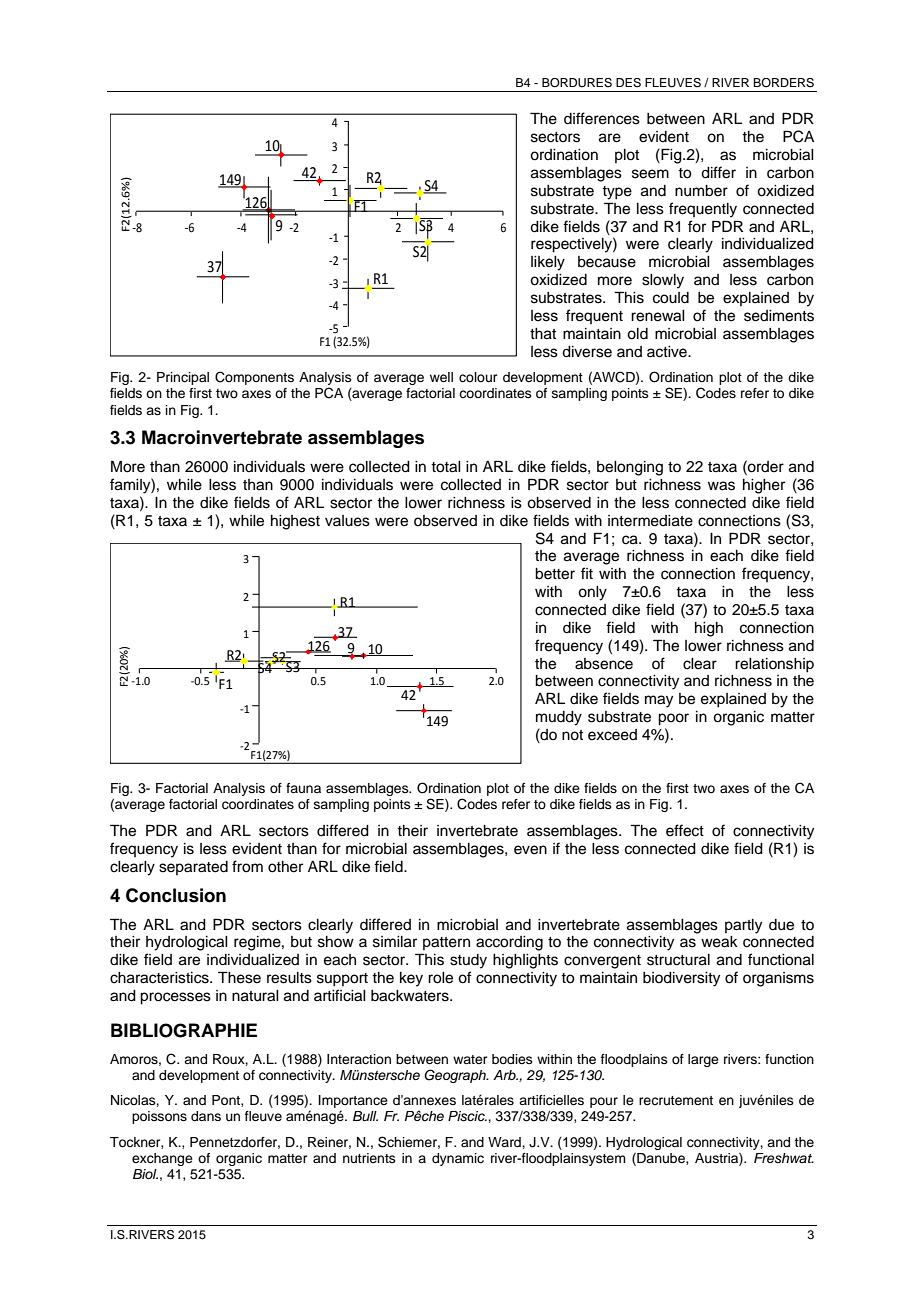  I want to click on likely, so click(548, 263).
